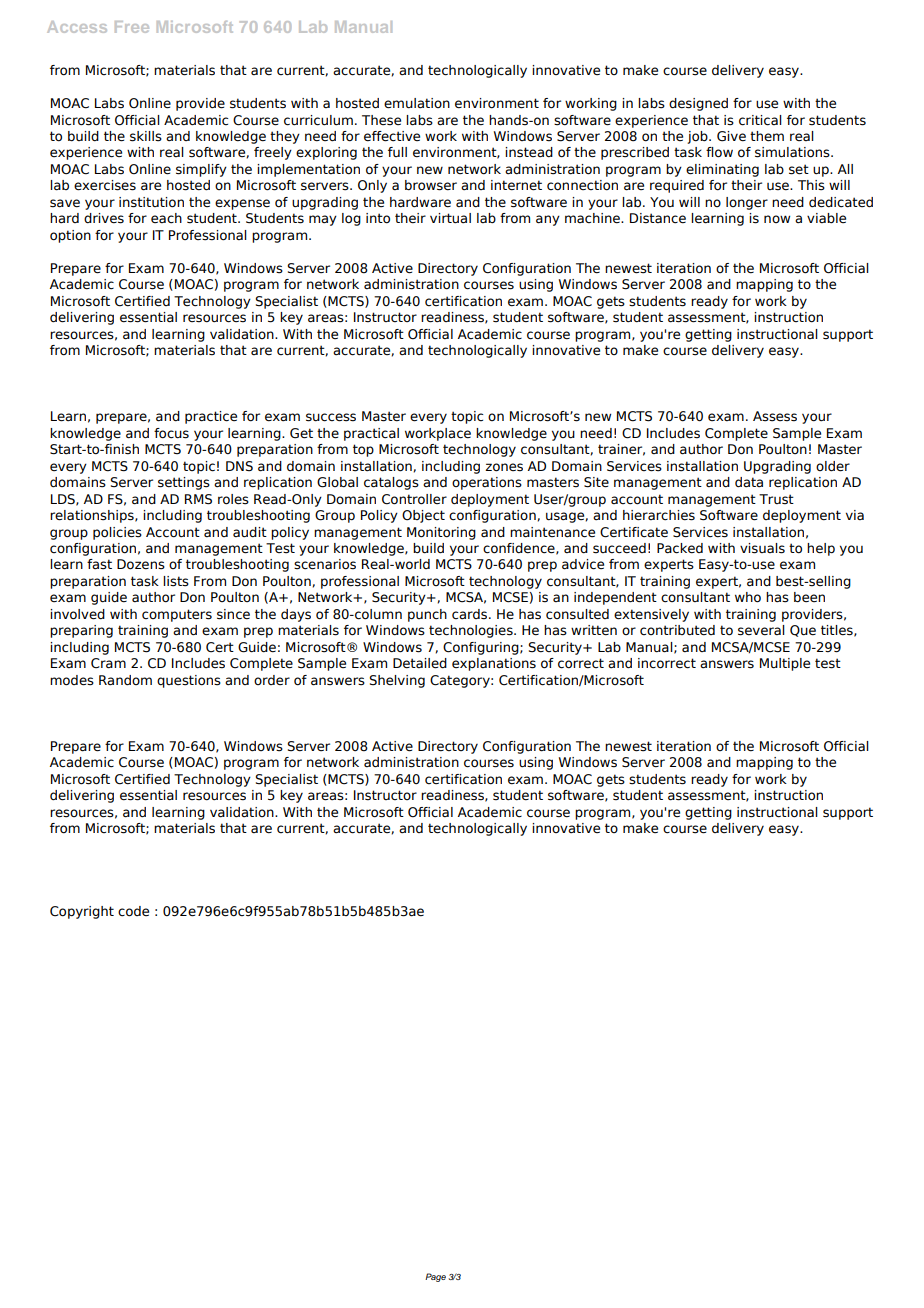 The image size is (924, 1308). I want to click on practical, so click(371, 434).
